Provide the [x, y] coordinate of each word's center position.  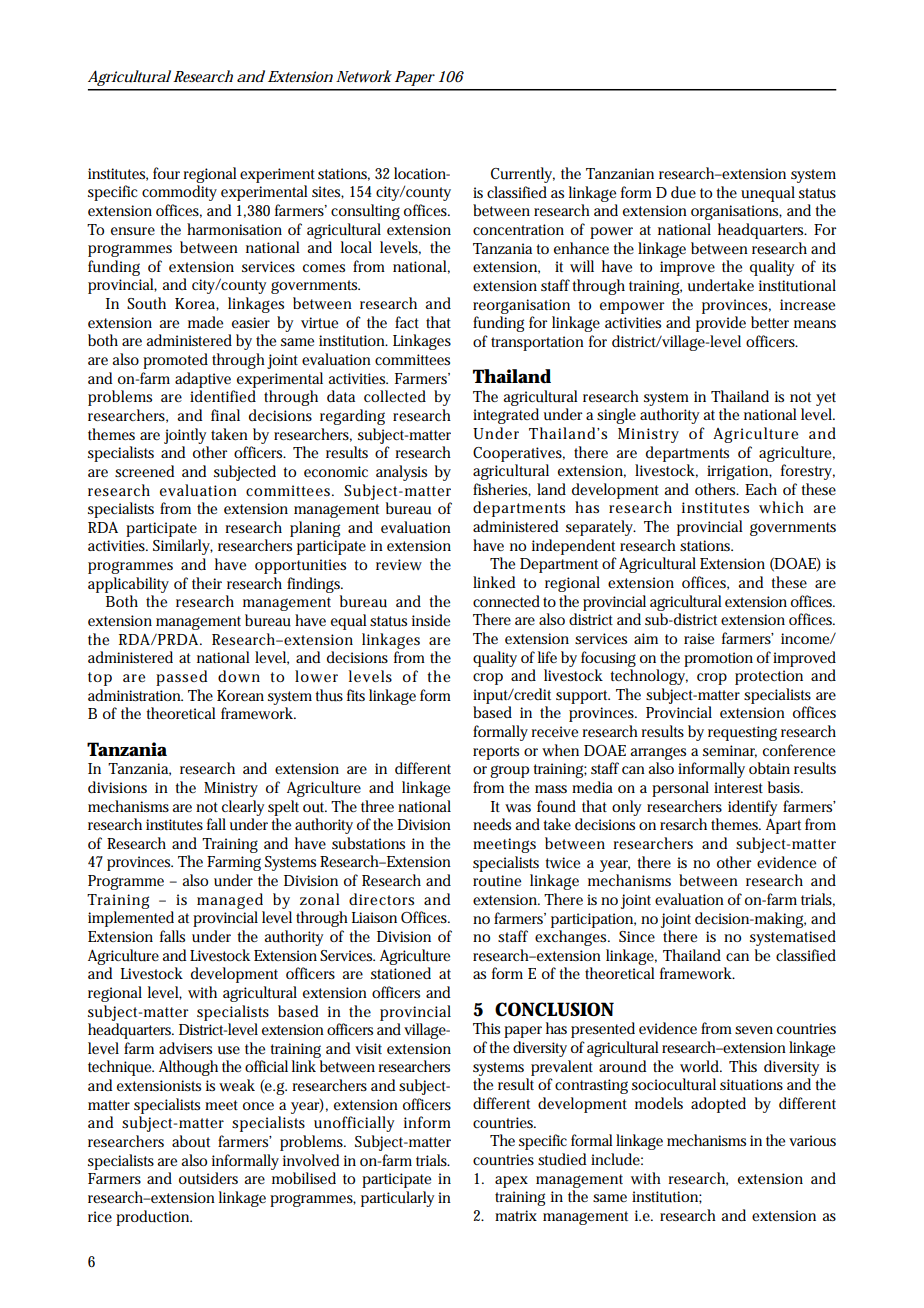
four [166, 173]
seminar [730, 751]
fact [407, 322]
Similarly [182, 547]
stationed [401, 973]
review [399, 564]
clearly [243, 808]
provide [721, 324]
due [683, 192]
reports [496, 753]
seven [754, 1030]
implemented [131, 919]
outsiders [208, 1178]
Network [364, 76]
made [205, 322]
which [781, 507]
